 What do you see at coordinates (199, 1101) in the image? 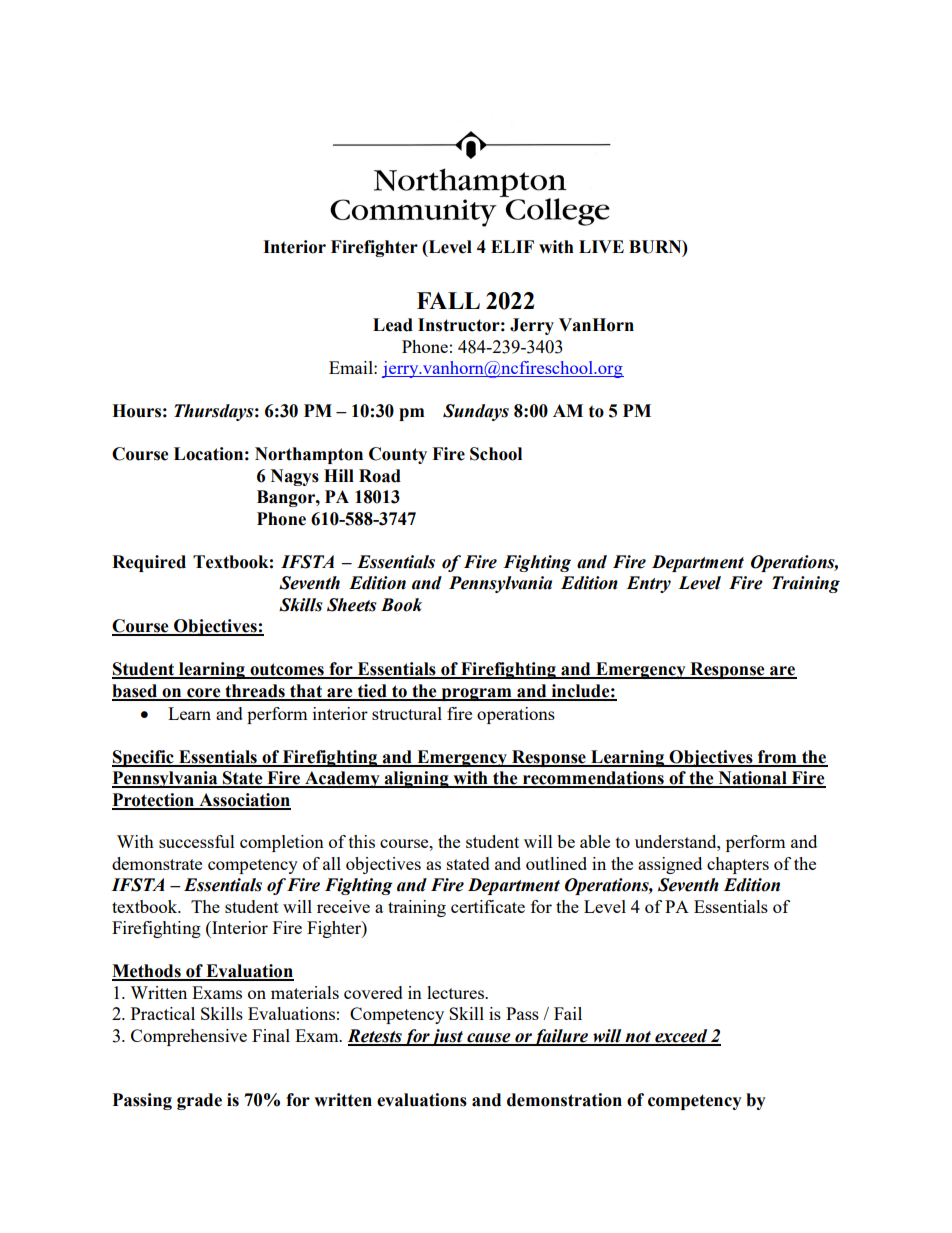
I see `grade` at bounding box center [199, 1101].
